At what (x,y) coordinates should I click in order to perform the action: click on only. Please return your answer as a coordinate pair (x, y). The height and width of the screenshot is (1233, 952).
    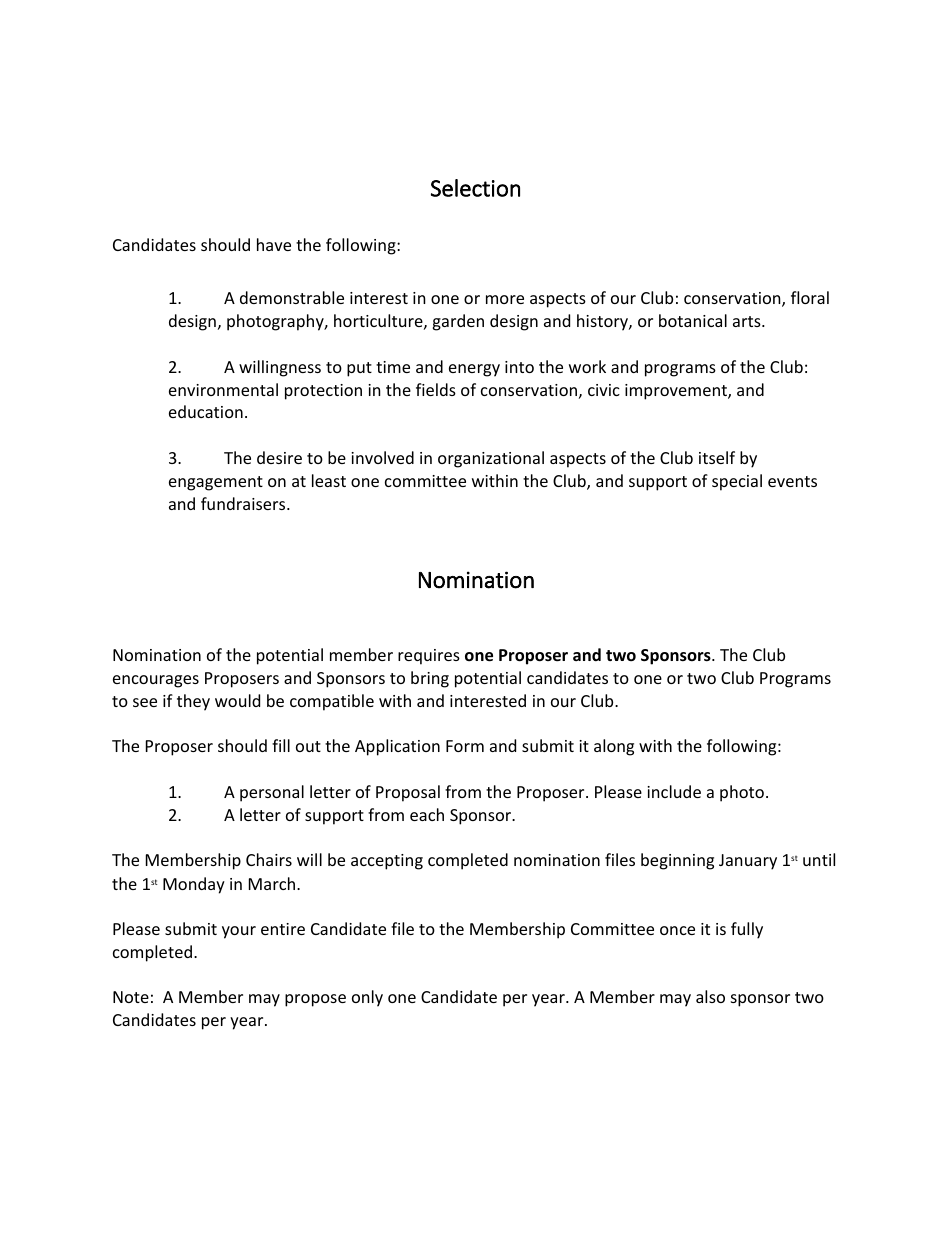
    Looking at the image, I should click on (367, 998).
